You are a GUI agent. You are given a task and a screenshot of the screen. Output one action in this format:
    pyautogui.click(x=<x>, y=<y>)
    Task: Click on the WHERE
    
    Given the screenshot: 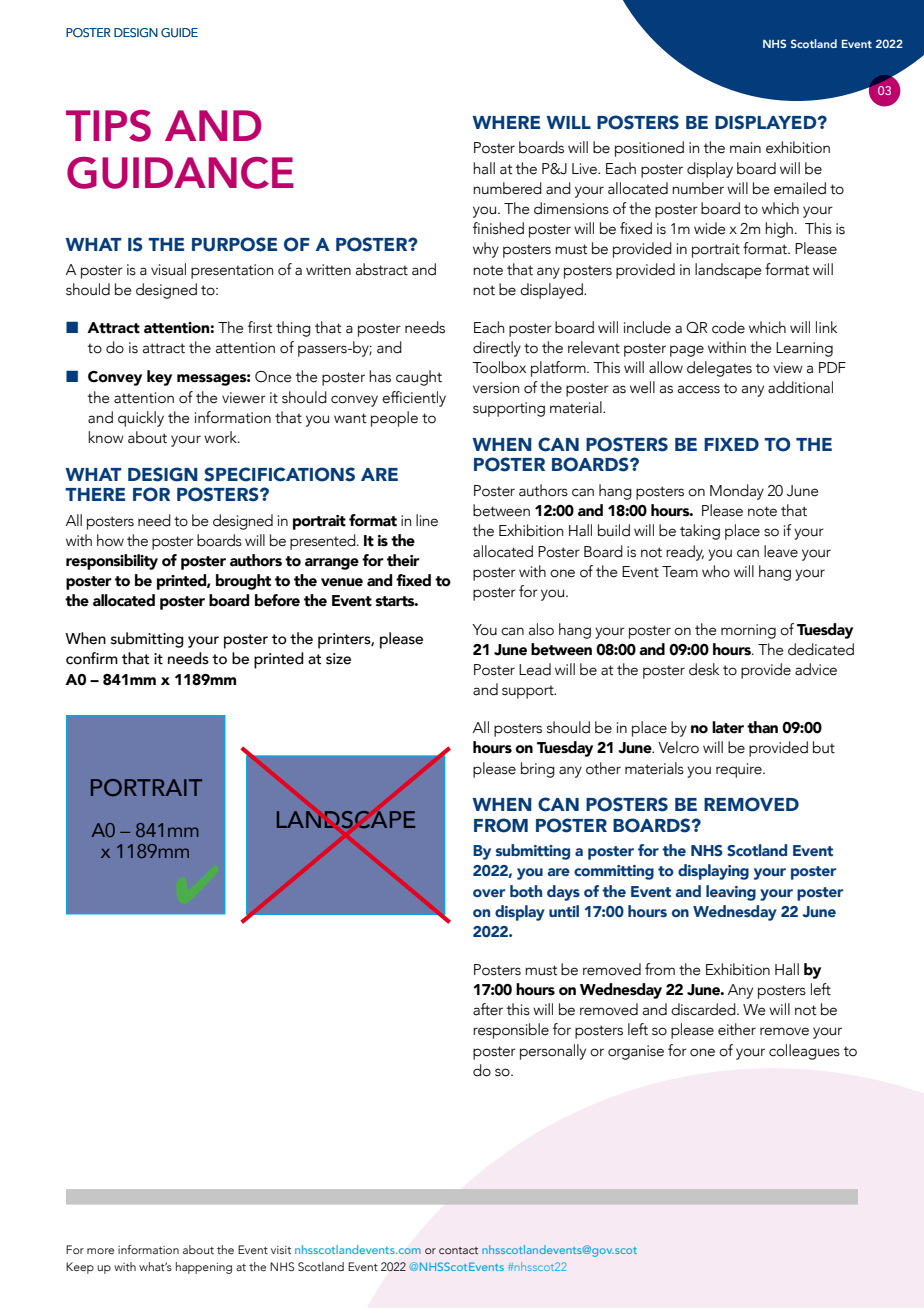 What is the action you would take?
    pyautogui.click(x=506, y=122)
